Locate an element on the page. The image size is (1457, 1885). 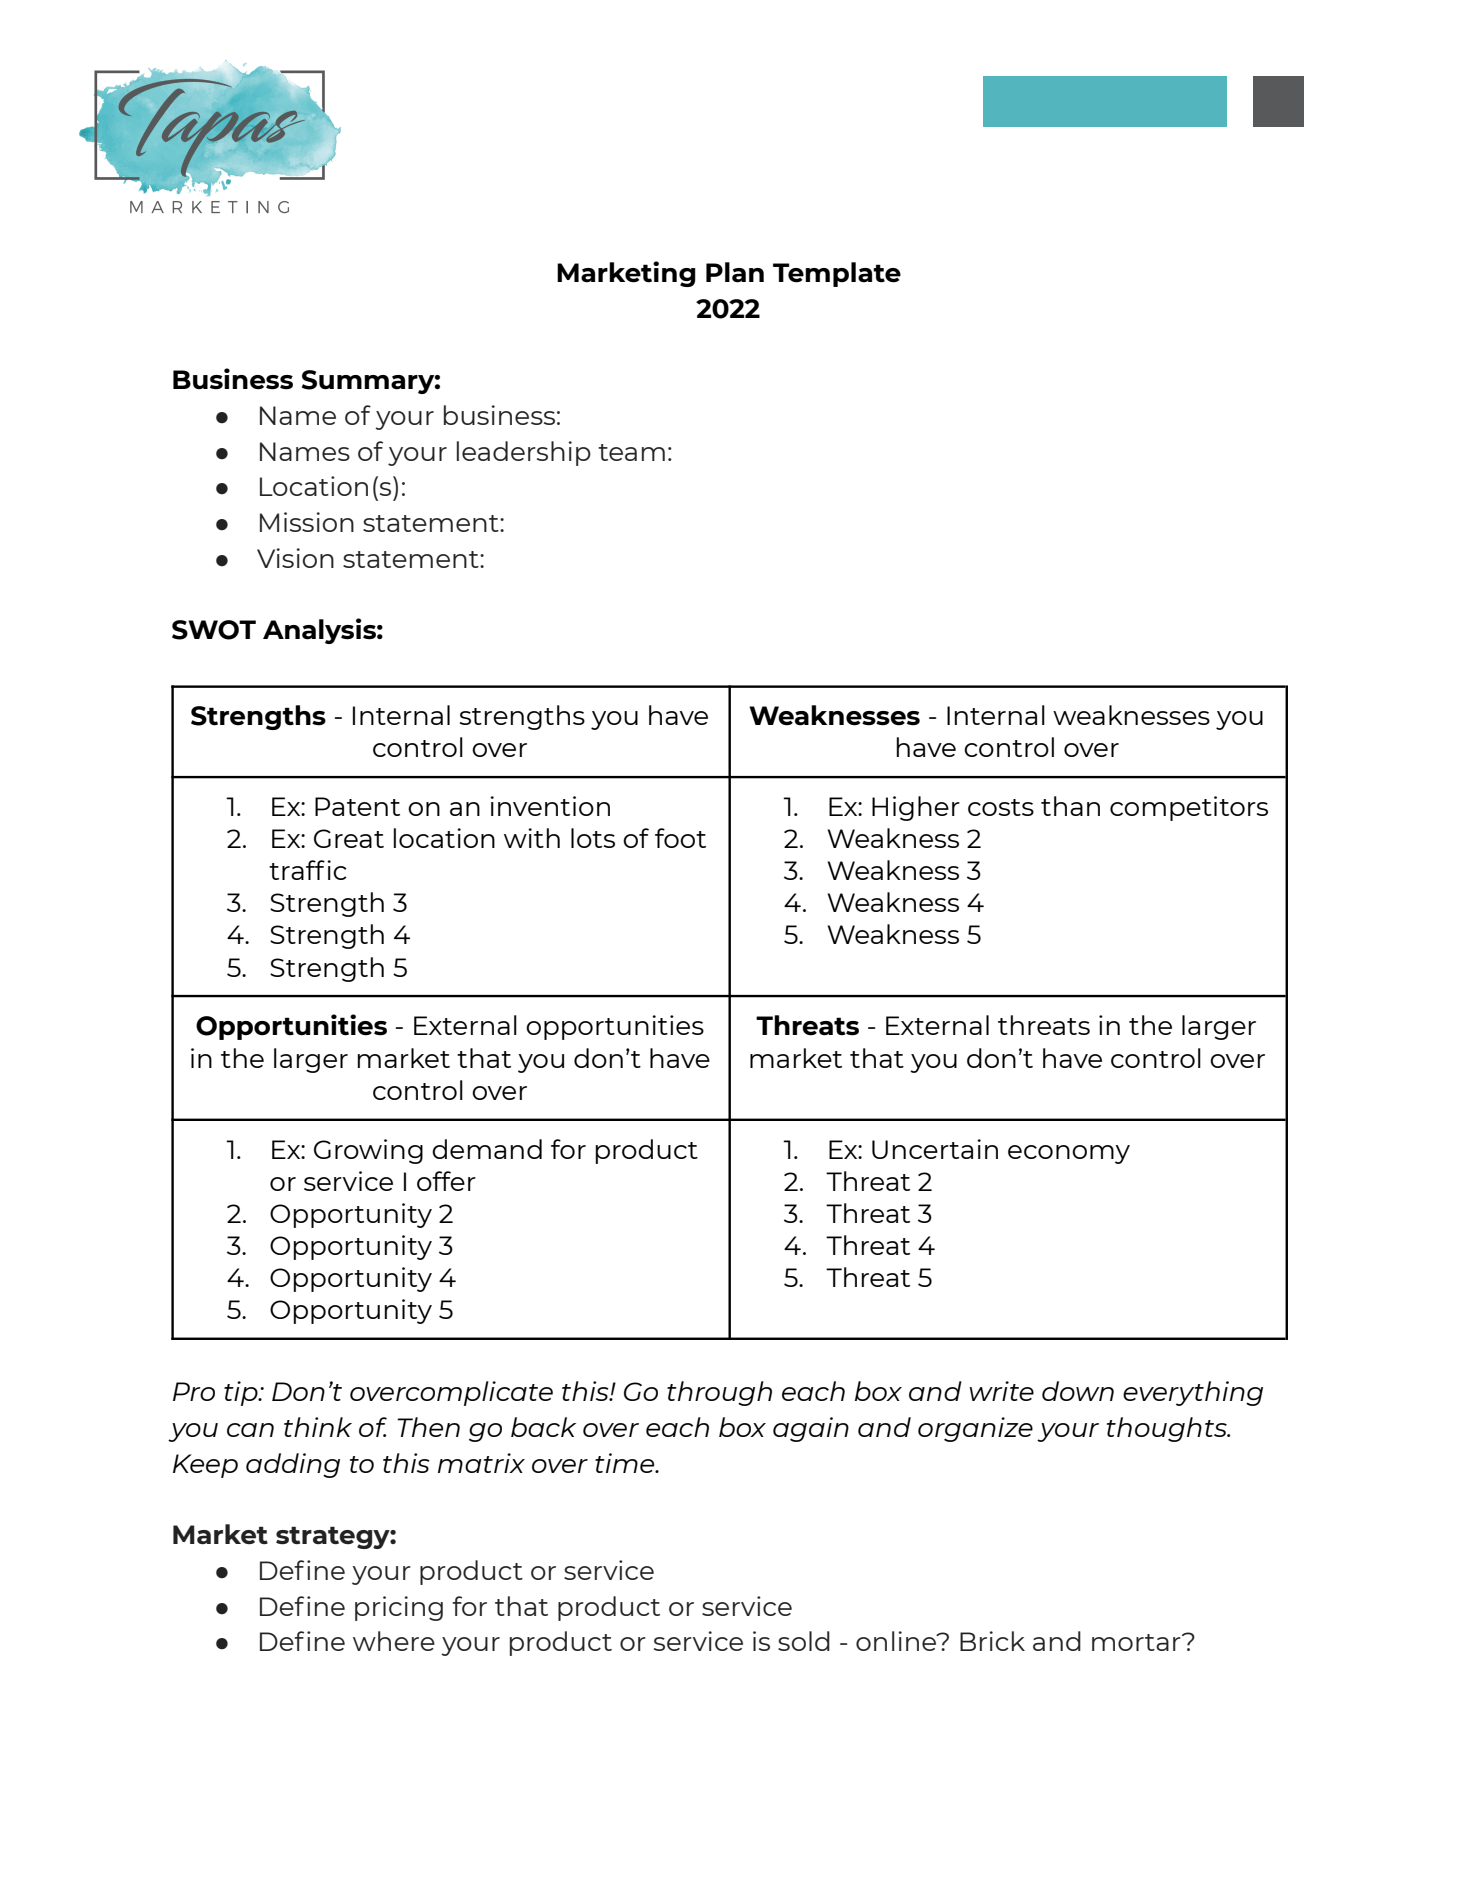
foot is located at coordinates (680, 838).
